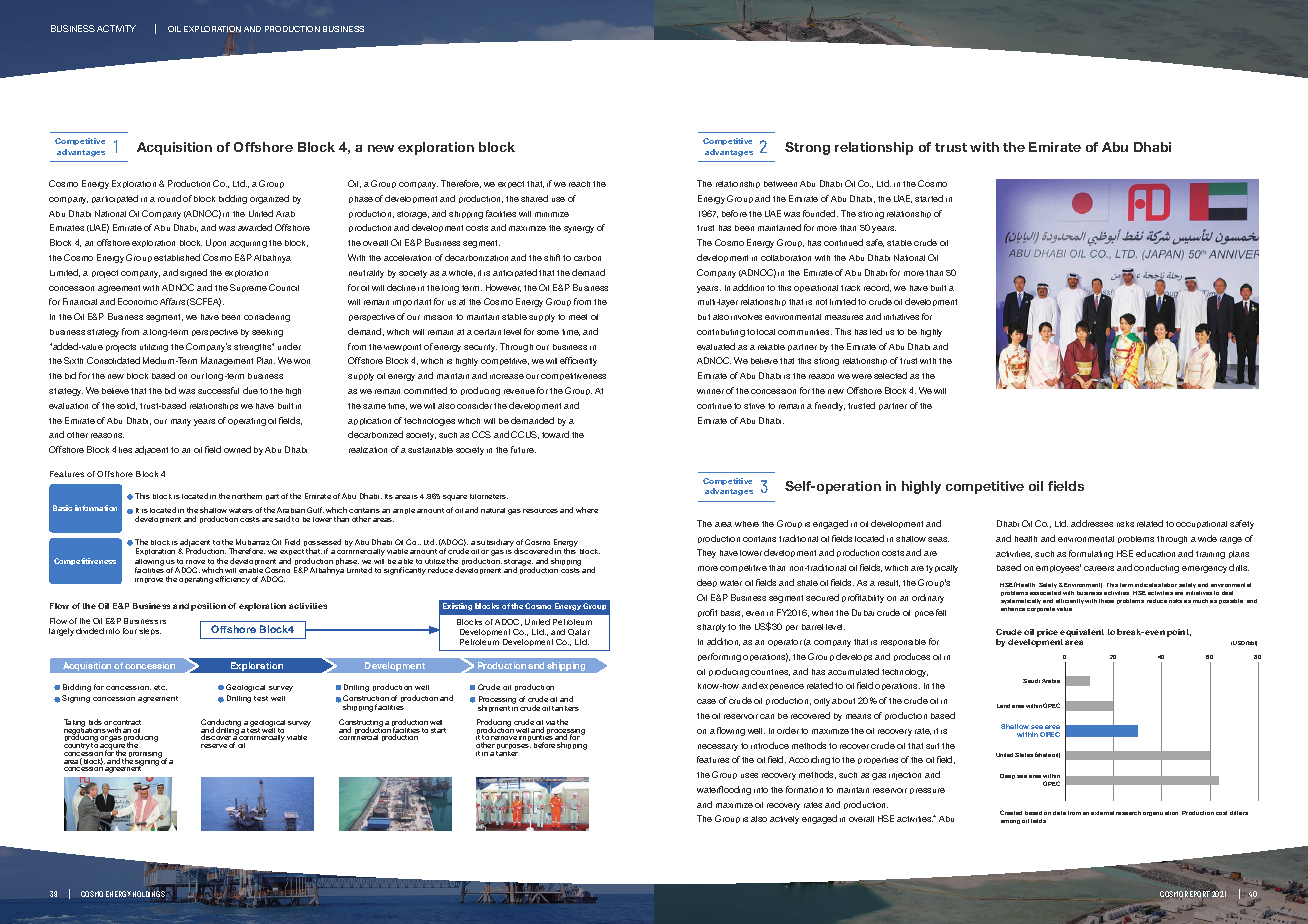 The width and height of the image is (1308, 924). Describe the element at coordinates (267, 333) in the image. I see `seeking` at that location.
